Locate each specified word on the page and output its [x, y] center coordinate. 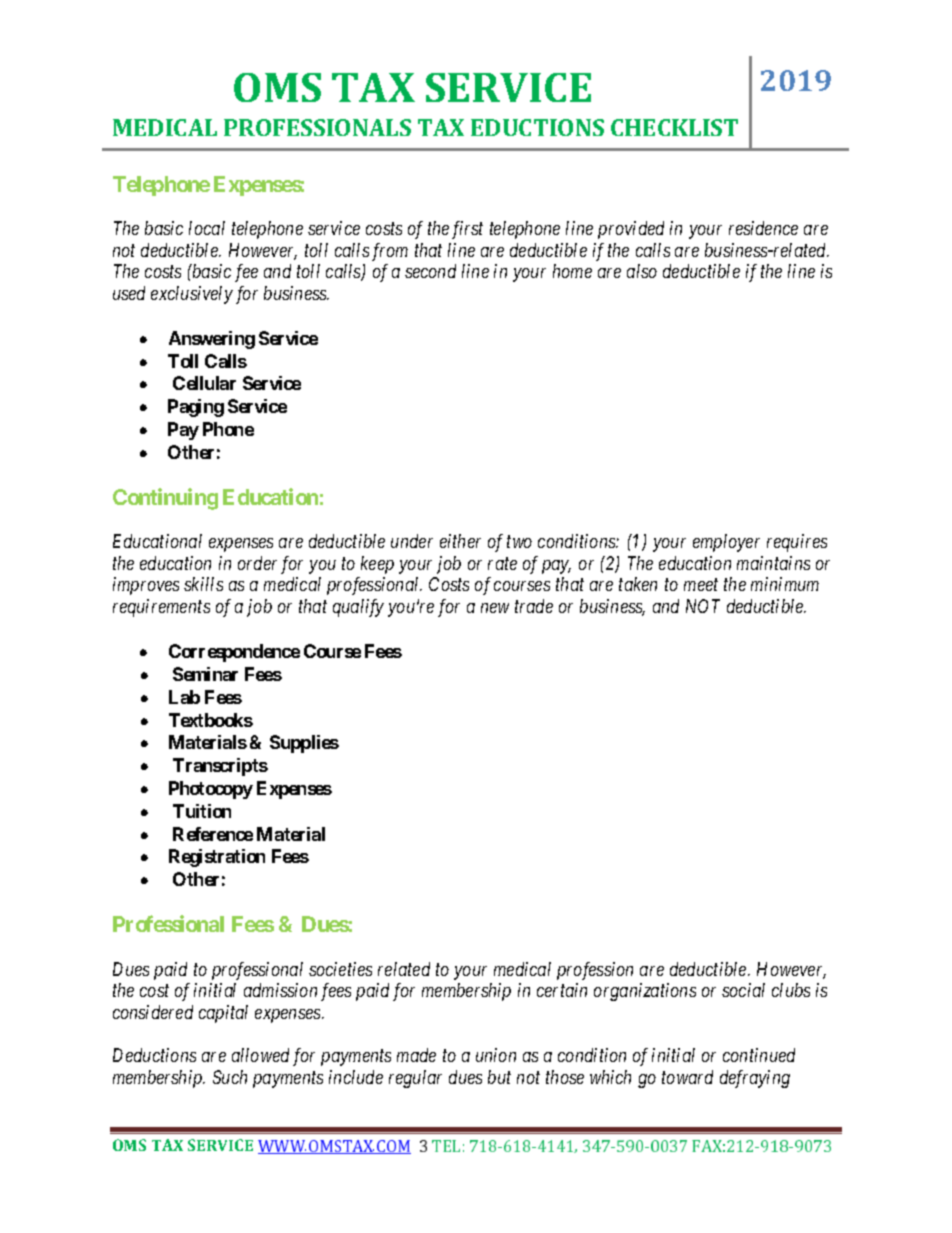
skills [203, 584]
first [467, 230]
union [496, 1055]
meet [701, 585]
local [207, 228]
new [495, 608]
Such [230, 1077]
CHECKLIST [674, 127]
